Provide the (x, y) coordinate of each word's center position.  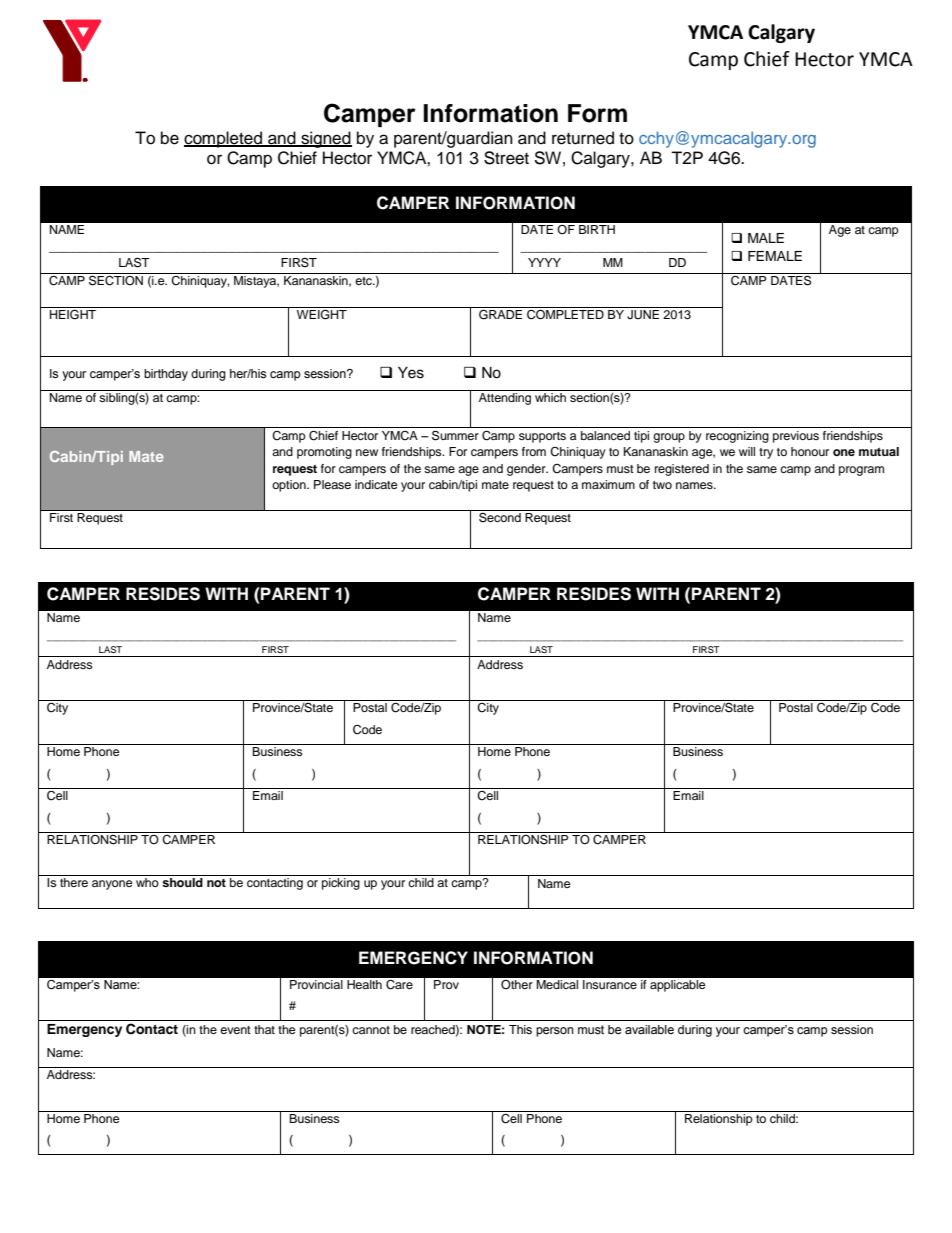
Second (500, 516)
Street (506, 158)
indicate (376, 484)
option (290, 486)
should (182, 882)
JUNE (643, 315)
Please (332, 484)
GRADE (501, 313)
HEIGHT (73, 313)
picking (341, 884)
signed (325, 139)
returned (583, 138)
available (649, 1029)
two (662, 485)
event (235, 1030)
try (766, 453)
